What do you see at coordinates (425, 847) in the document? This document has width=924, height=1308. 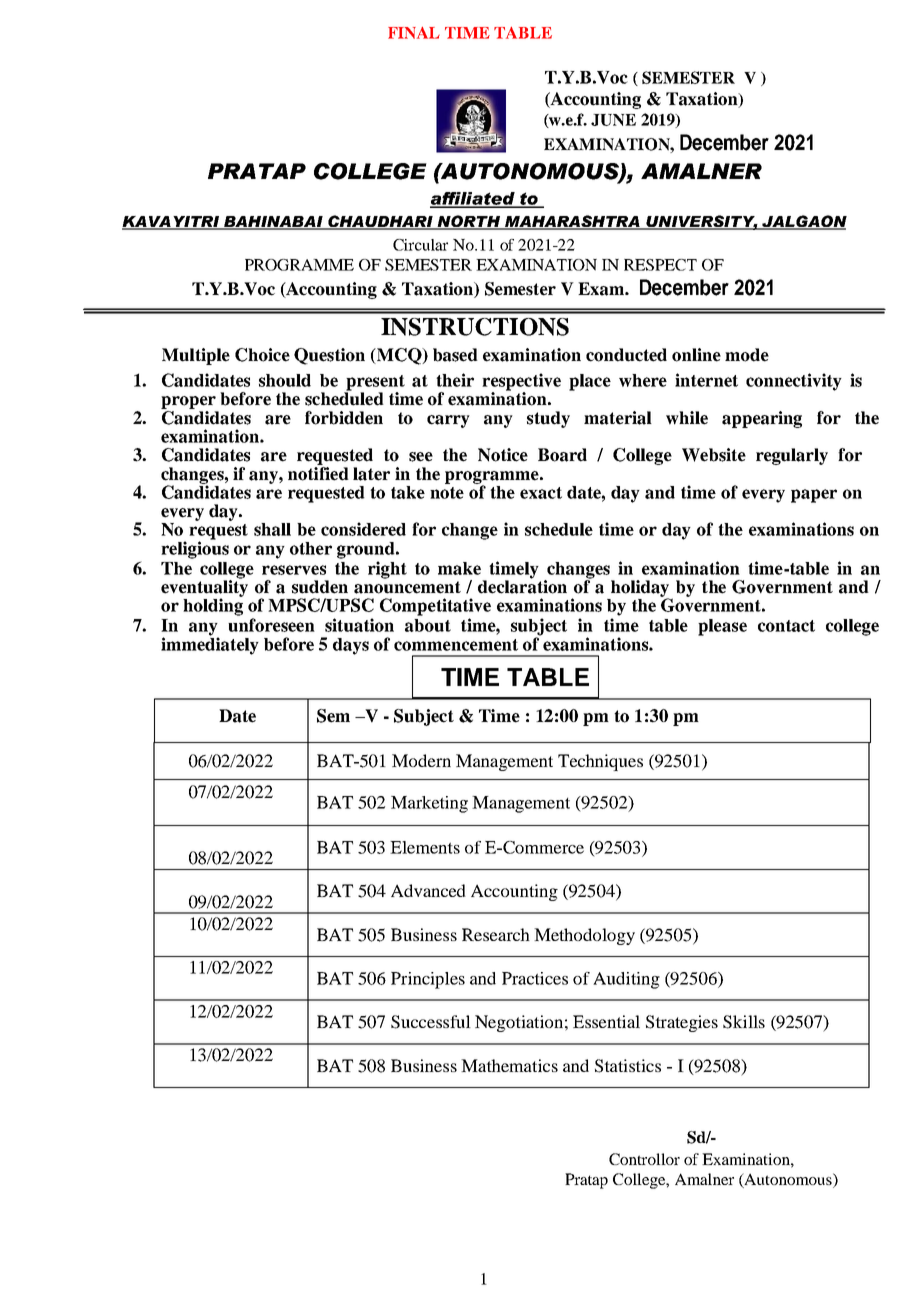 I see `Elements` at bounding box center [425, 847].
